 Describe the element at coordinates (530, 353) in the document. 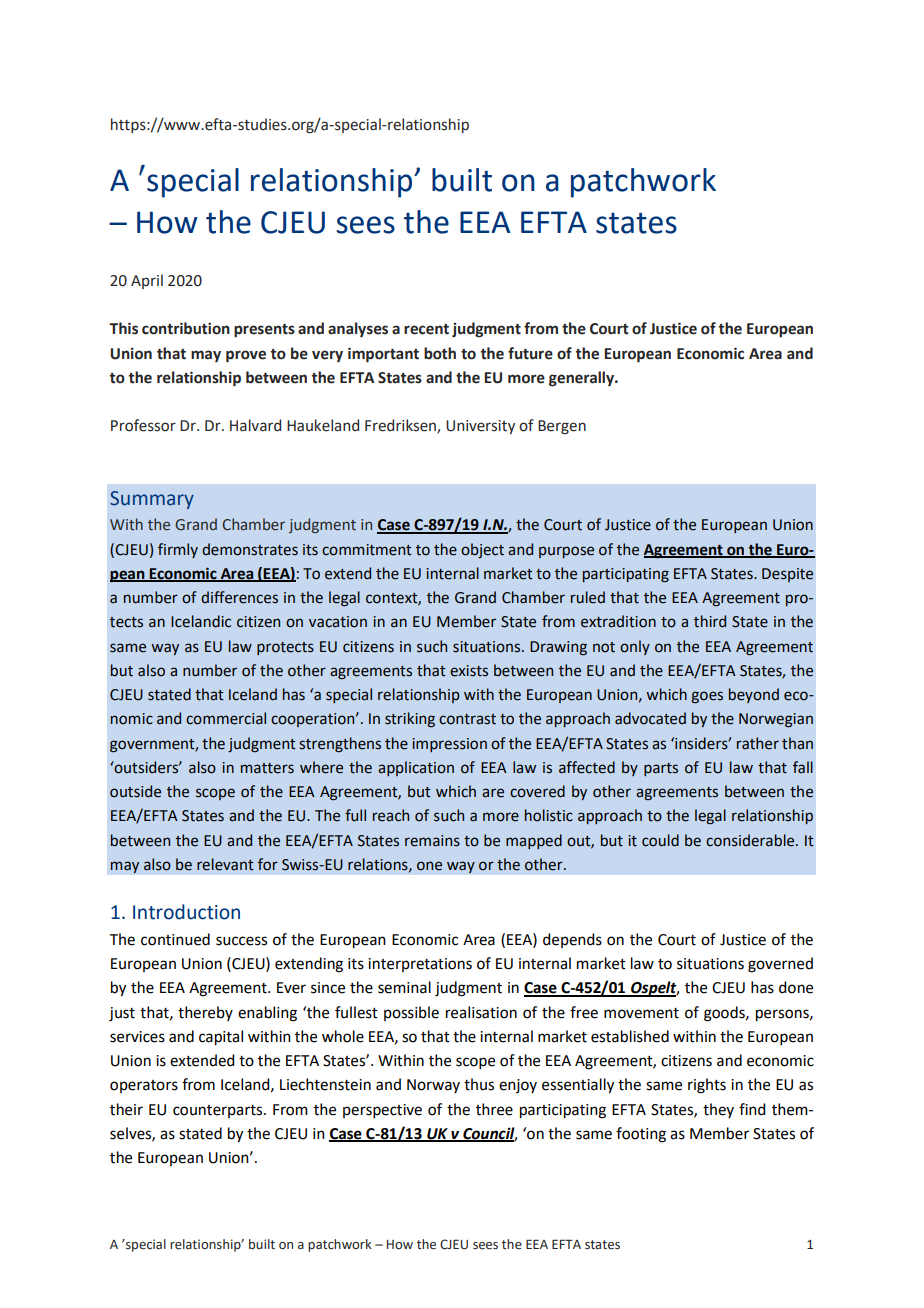

I see `future` at that location.
